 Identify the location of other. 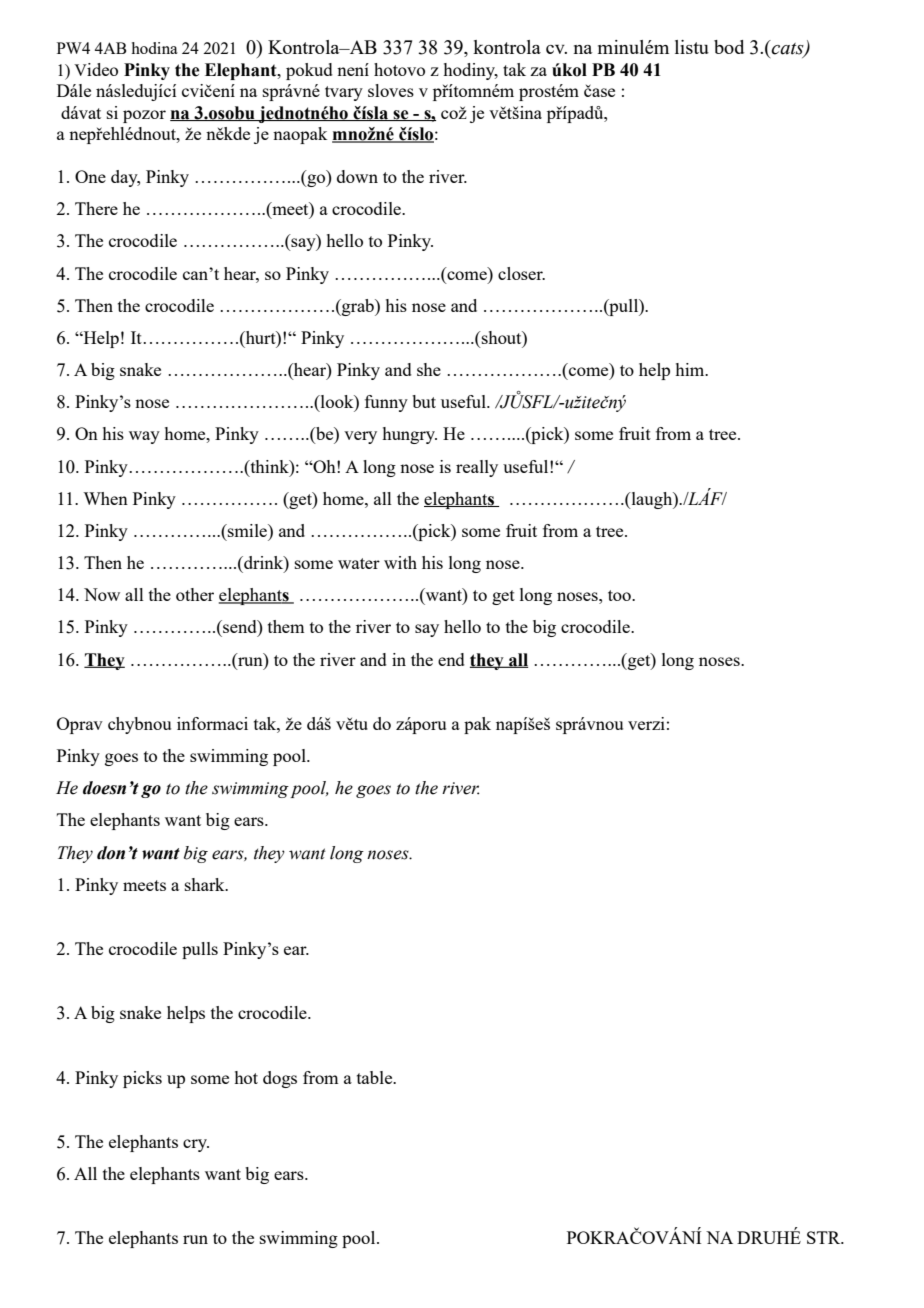
(195, 594).
